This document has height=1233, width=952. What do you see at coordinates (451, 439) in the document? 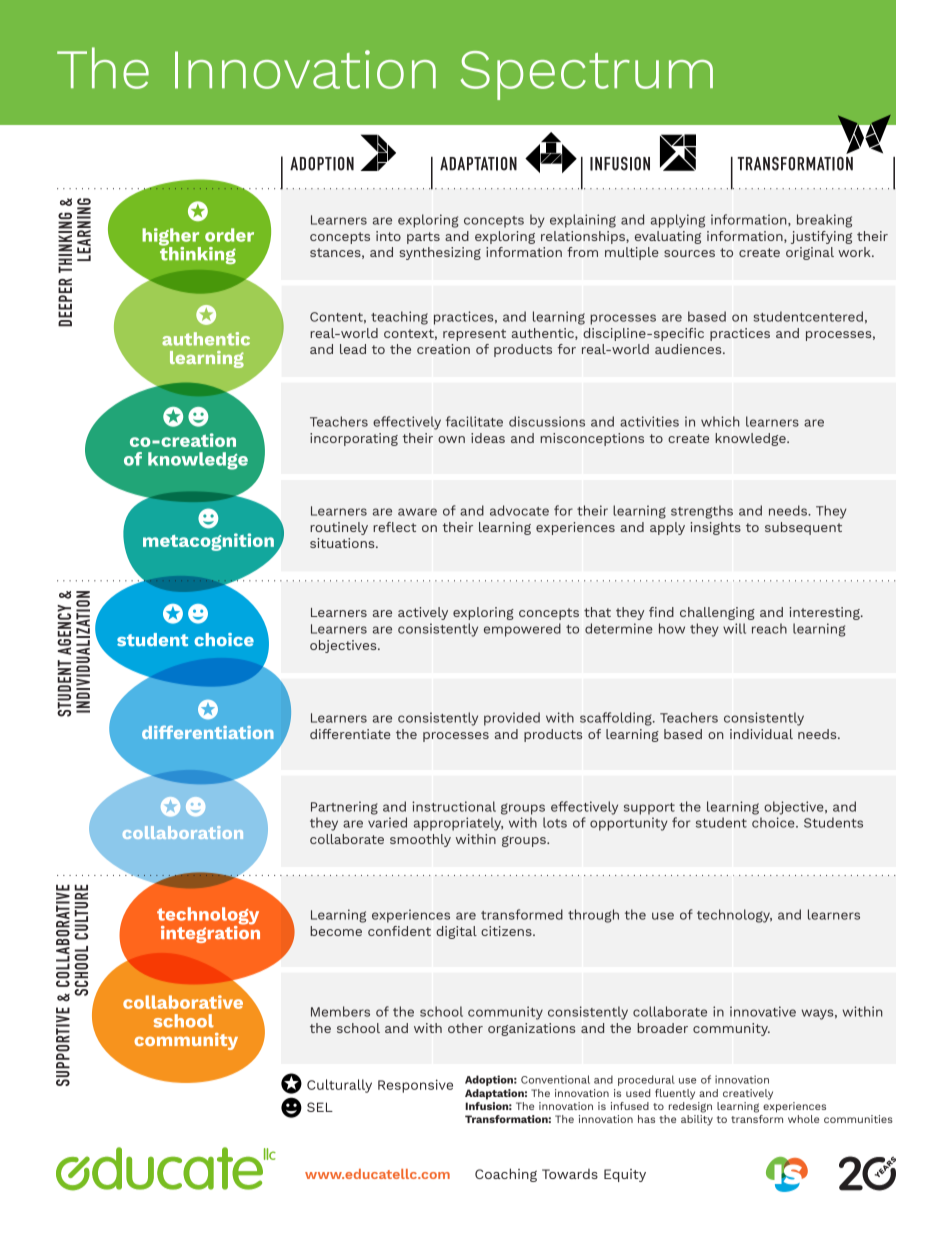
I see `own` at bounding box center [451, 439].
